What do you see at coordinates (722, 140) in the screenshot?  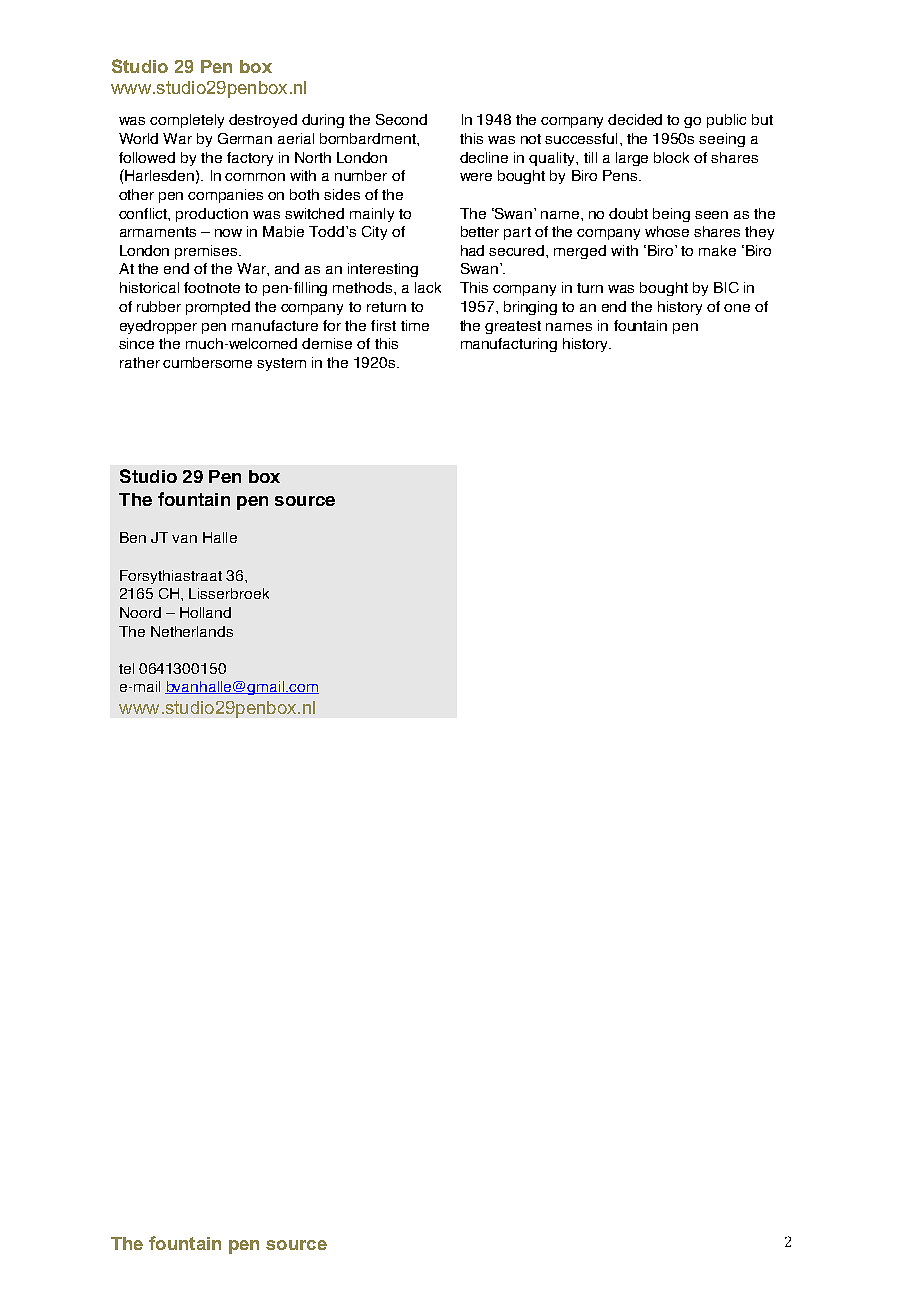 I see `seeing` at bounding box center [722, 140].
